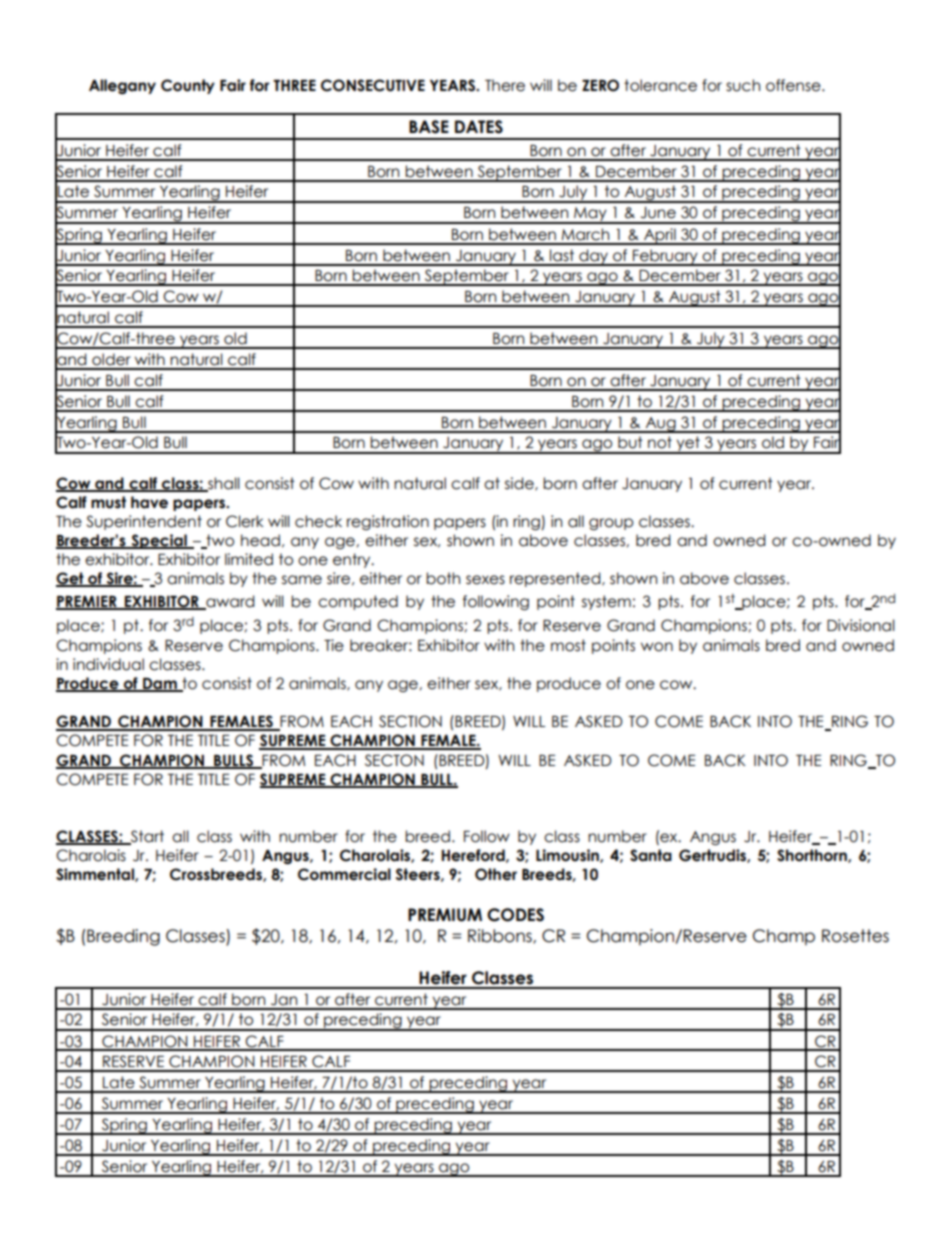 Image resolution: width=952 pixels, height=1233 pixels. What do you see at coordinates (657, 647) in the screenshot?
I see `won` at bounding box center [657, 647].
